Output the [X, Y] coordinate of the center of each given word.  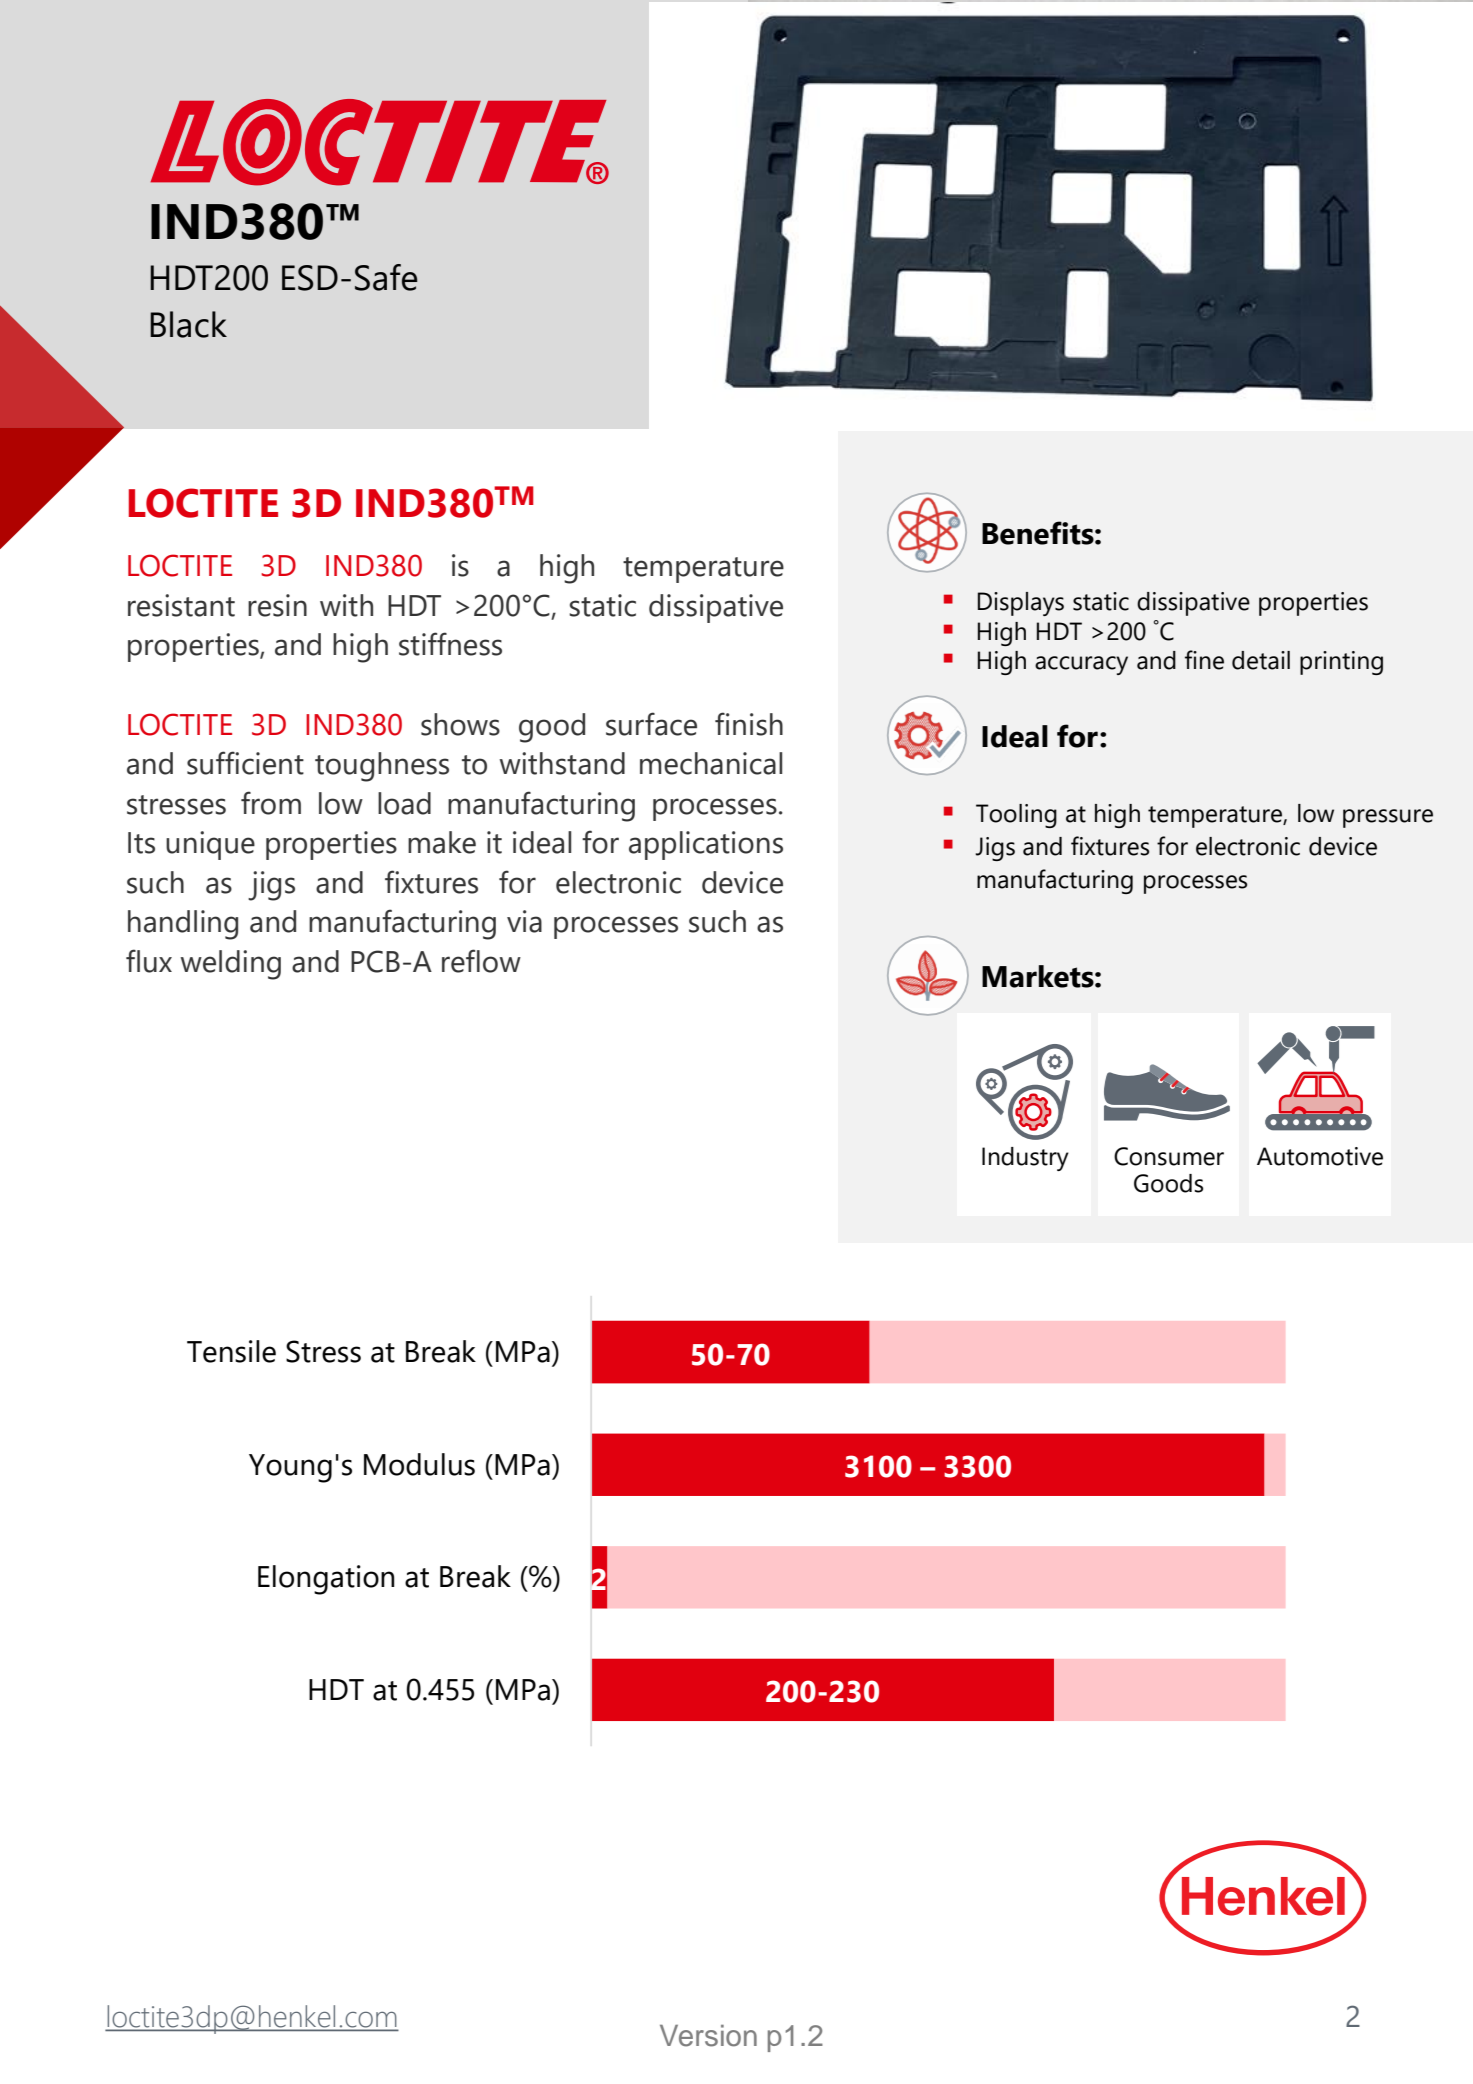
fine [1204, 660]
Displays [1021, 604]
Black [188, 324]
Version [708, 2036]
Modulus [419, 1464]
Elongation [326, 1580]
